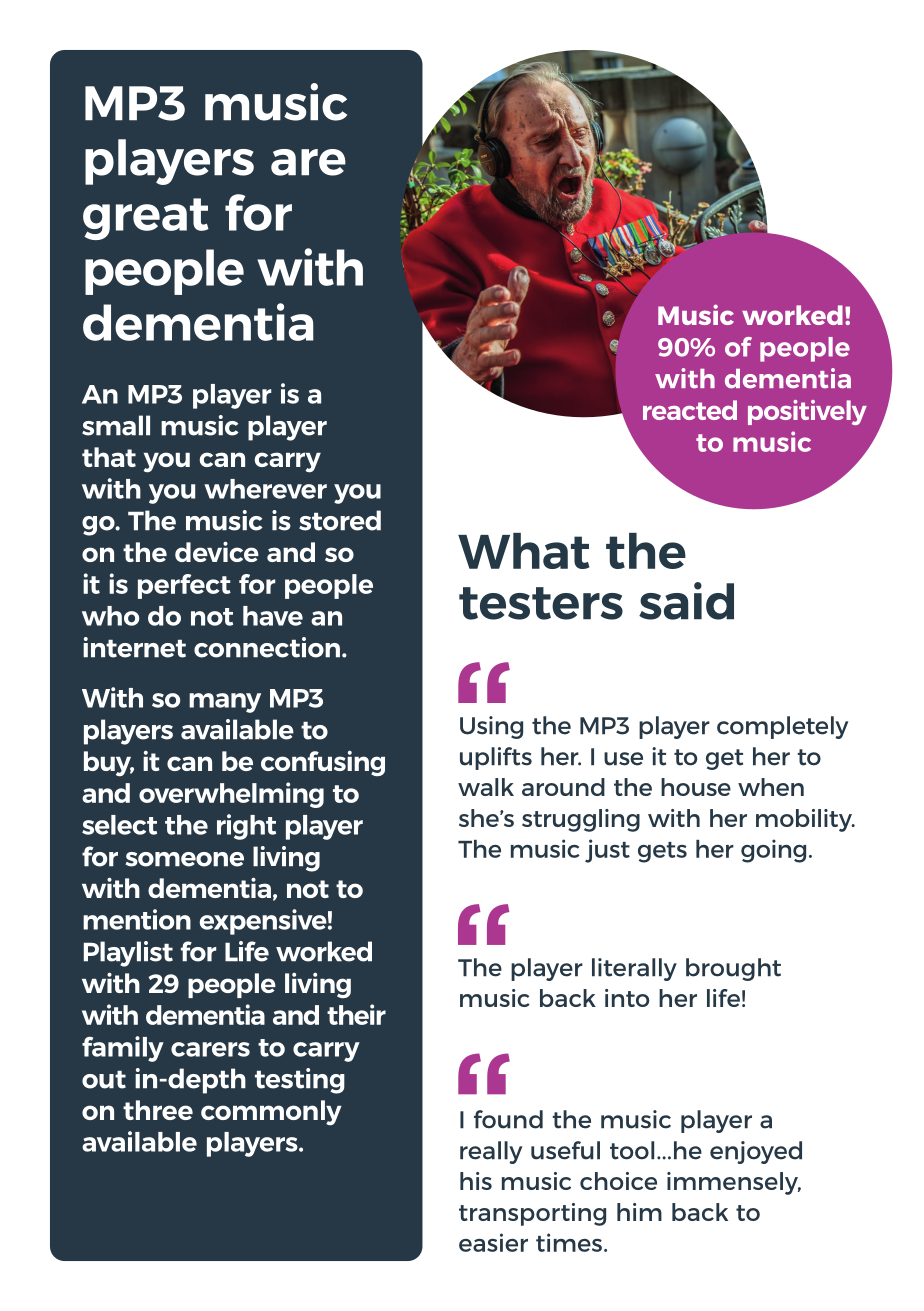  What do you see at coordinates (807, 412) in the page?
I see `positively` at bounding box center [807, 412].
